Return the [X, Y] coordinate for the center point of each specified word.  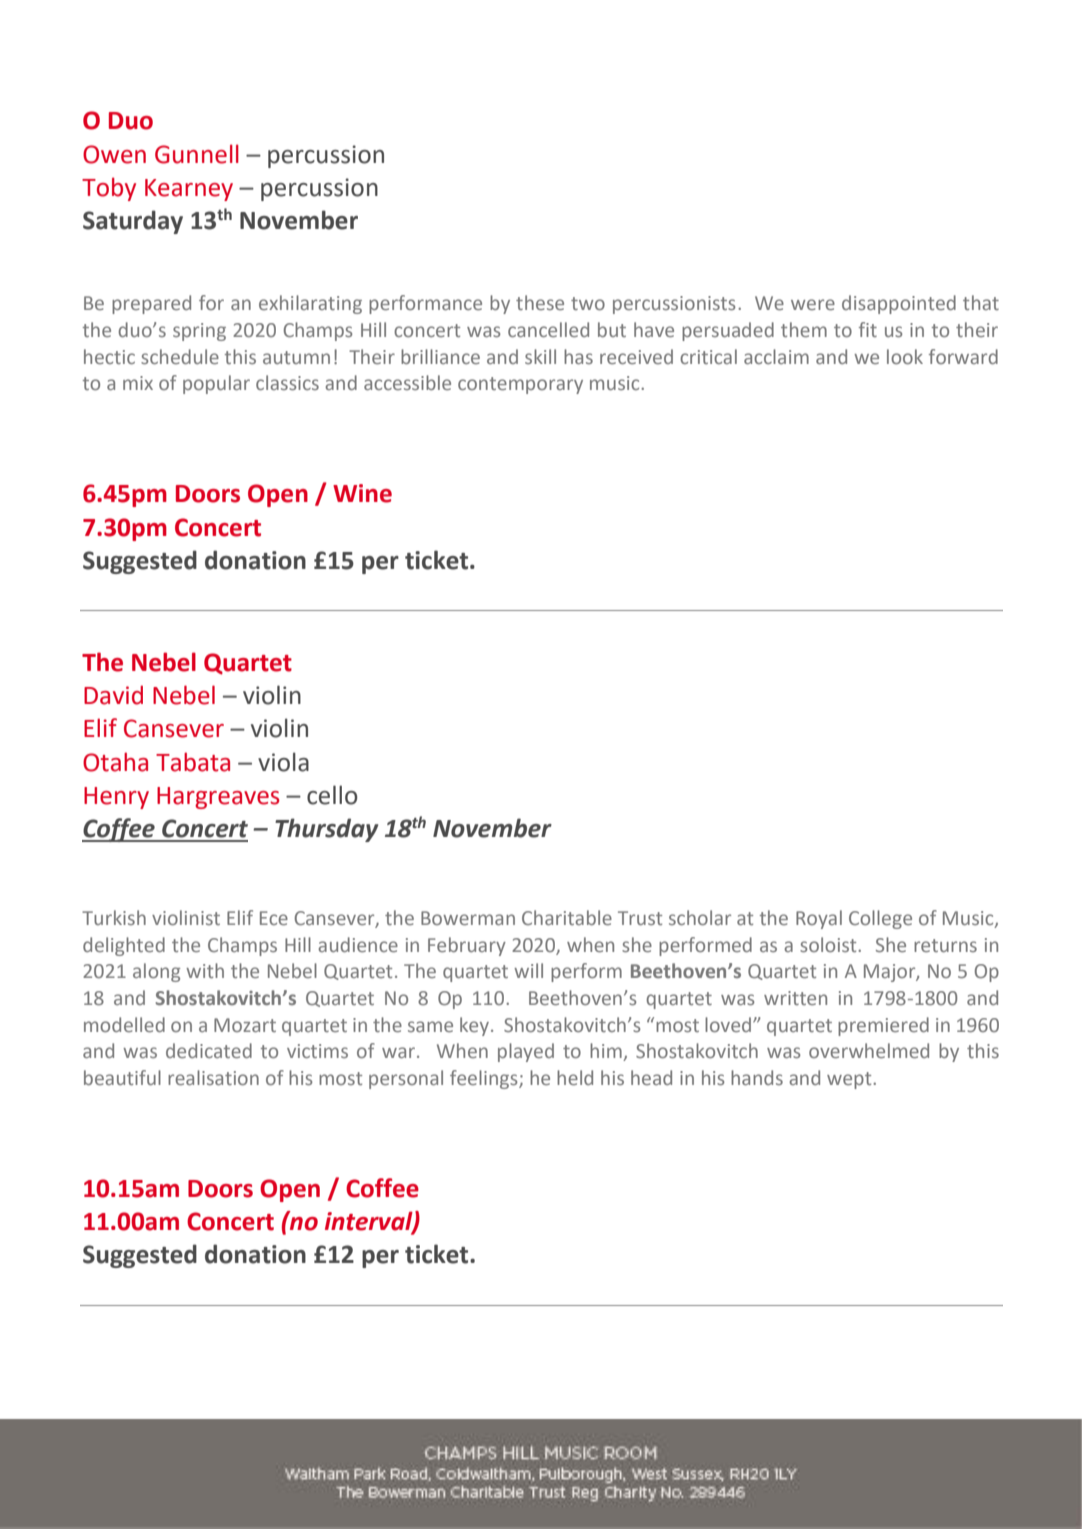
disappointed [899, 304]
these [540, 302]
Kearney [189, 190]
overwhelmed [869, 1050]
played [526, 1052]
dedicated [209, 1050]
